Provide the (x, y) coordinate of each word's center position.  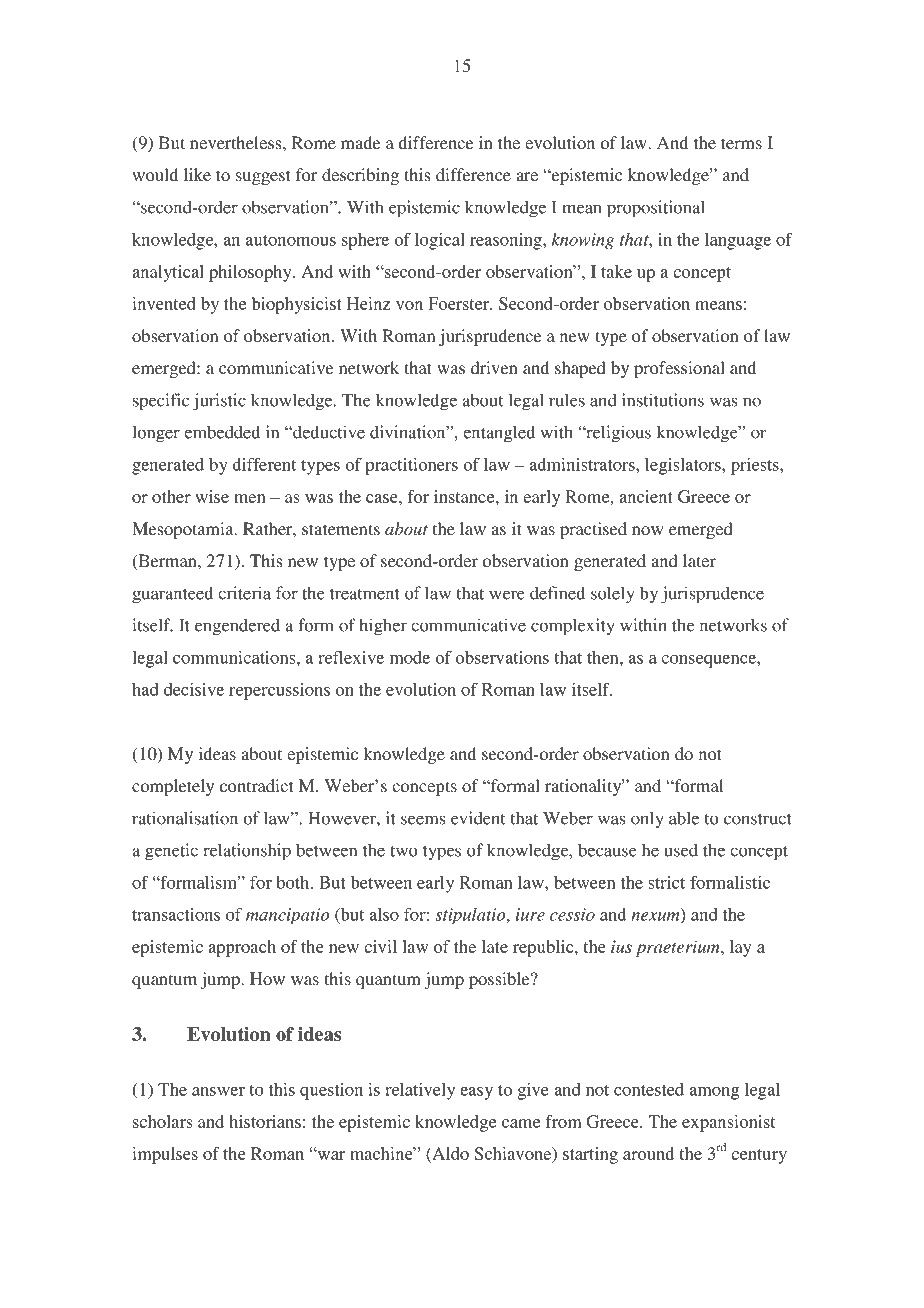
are (527, 176)
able (684, 818)
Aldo (449, 1153)
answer (218, 1091)
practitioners (411, 466)
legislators (684, 466)
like (197, 174)
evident (478, 818)
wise (212, 496)
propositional (656, 209)
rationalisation (185, 818)
